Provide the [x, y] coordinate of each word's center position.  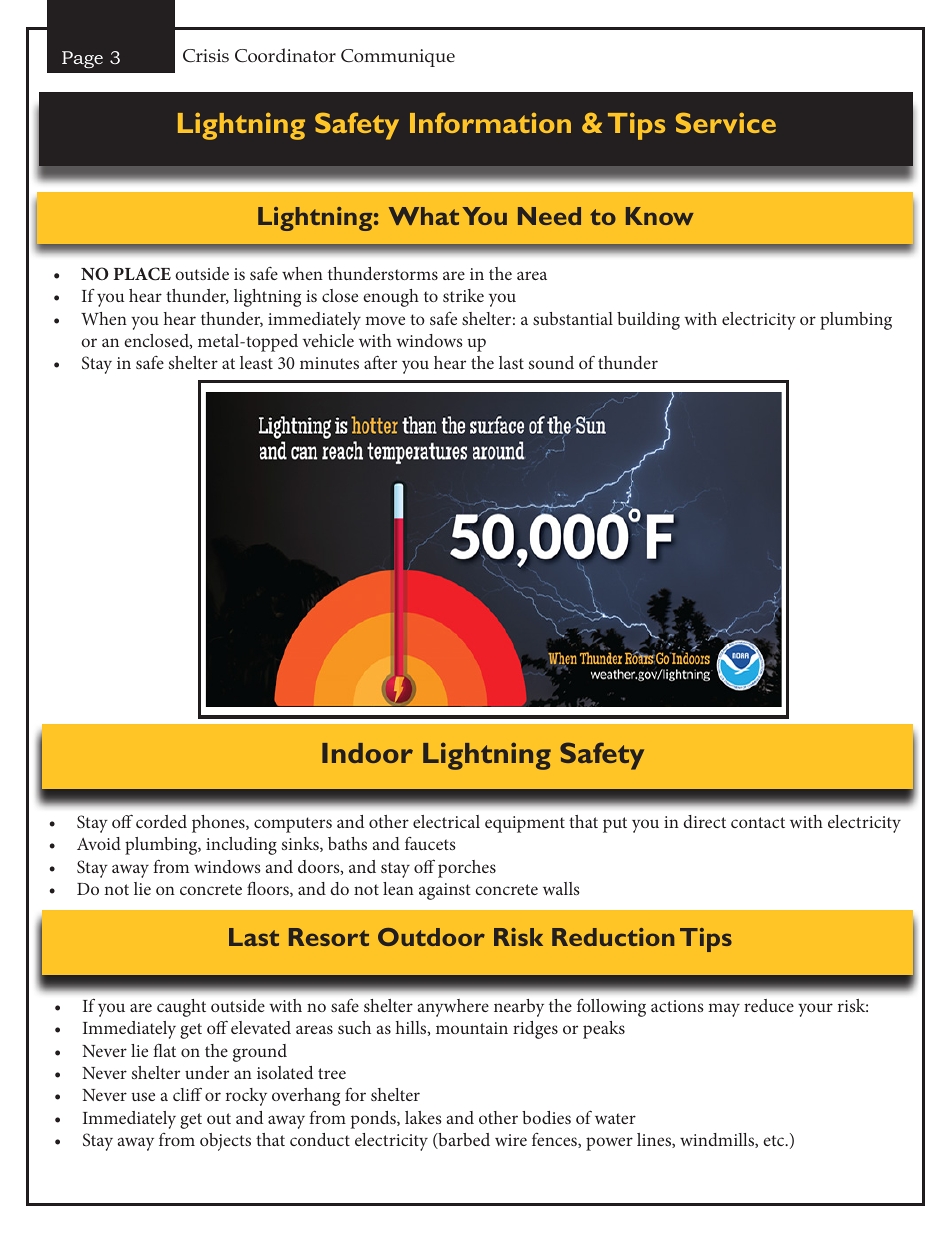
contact [758, 822]
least [256, 362]
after [380, 362]
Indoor [367, 753]
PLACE [142, 274]
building [648, 321]
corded [161, 821]
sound [551, 362]
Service [726, 122]
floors [269, 889]
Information [490, 122]
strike [463, 295]
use [143, 1096]
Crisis [206, 56]
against [445, 891]
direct [704, 821]
